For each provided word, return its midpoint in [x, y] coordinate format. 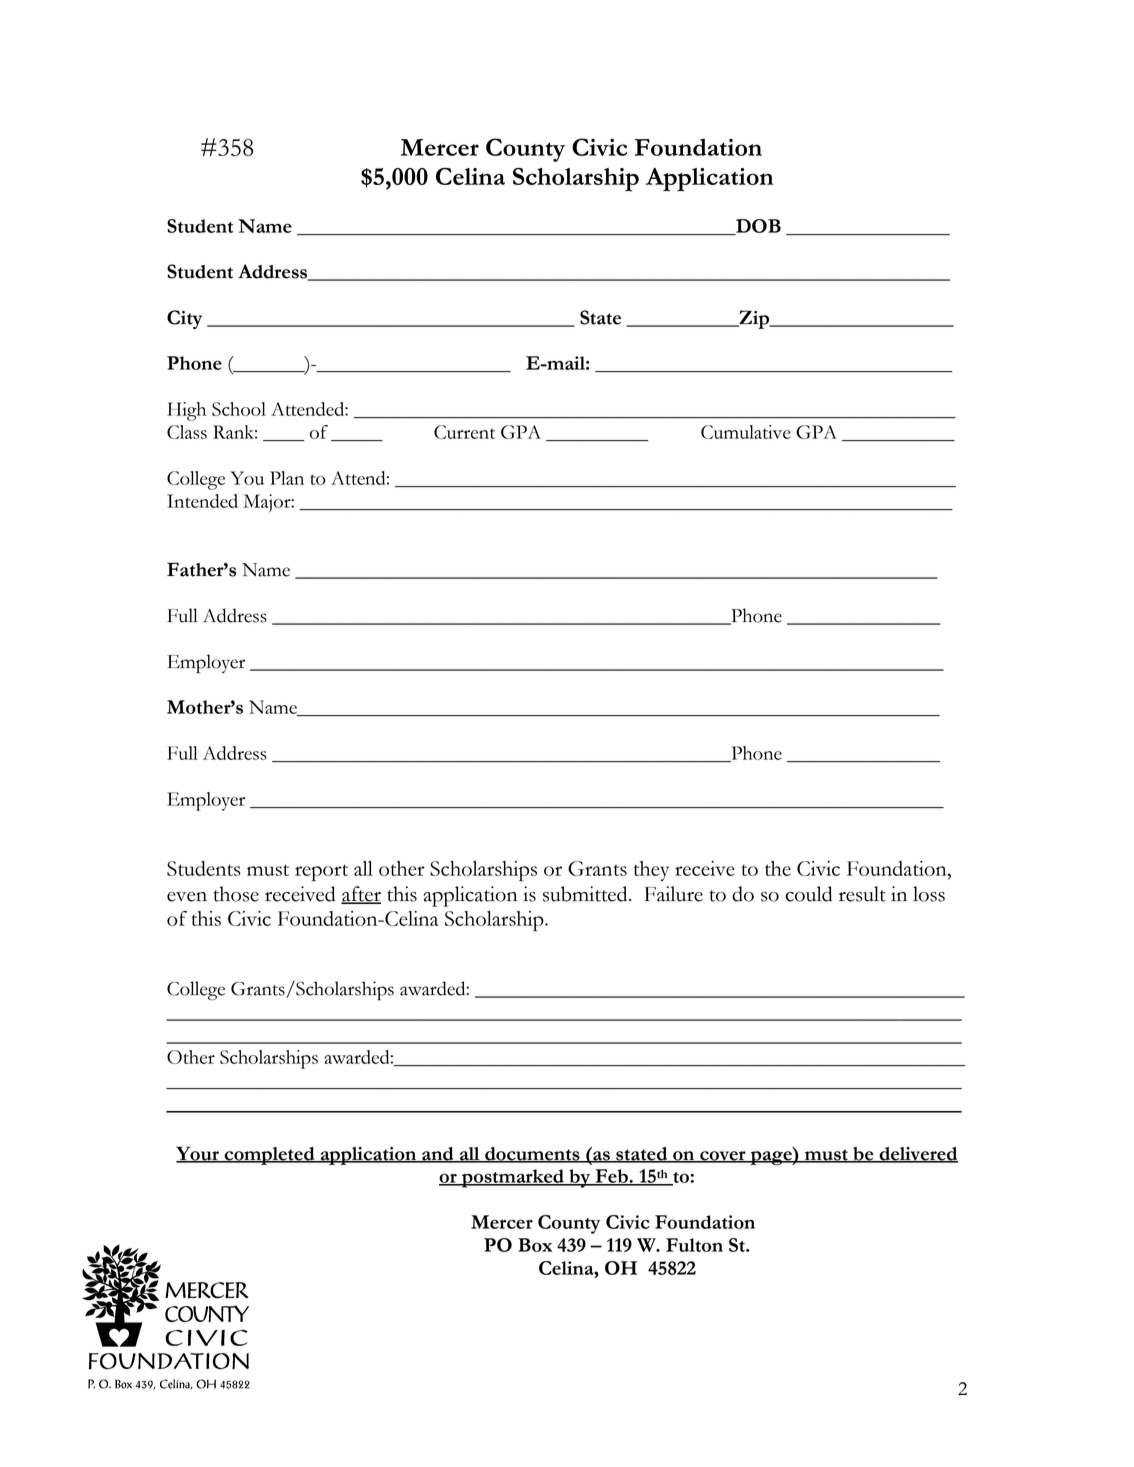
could [808, 894]
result [862, 894]
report [321, 872]
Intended [202, 501]
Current [464, 432]
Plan [287, 478]
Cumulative [746, 432]
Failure [673, 894]
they [651, 871]
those [236, 894]
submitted [586, 894]
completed [269, 1156]
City [184, 319]
